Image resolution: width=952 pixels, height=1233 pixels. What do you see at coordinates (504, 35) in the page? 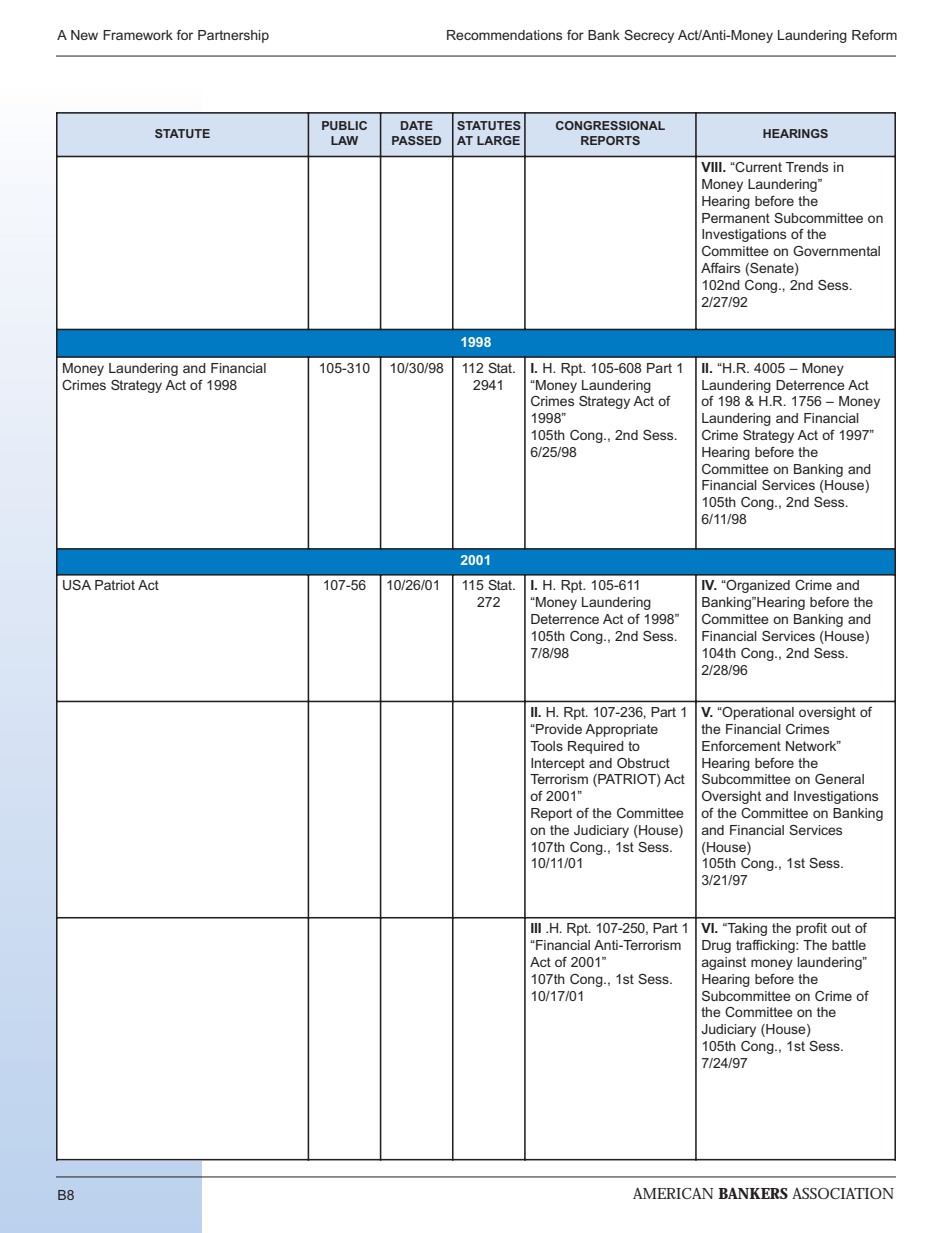
I see `Recommendations` at bounding box center [504, 35].
